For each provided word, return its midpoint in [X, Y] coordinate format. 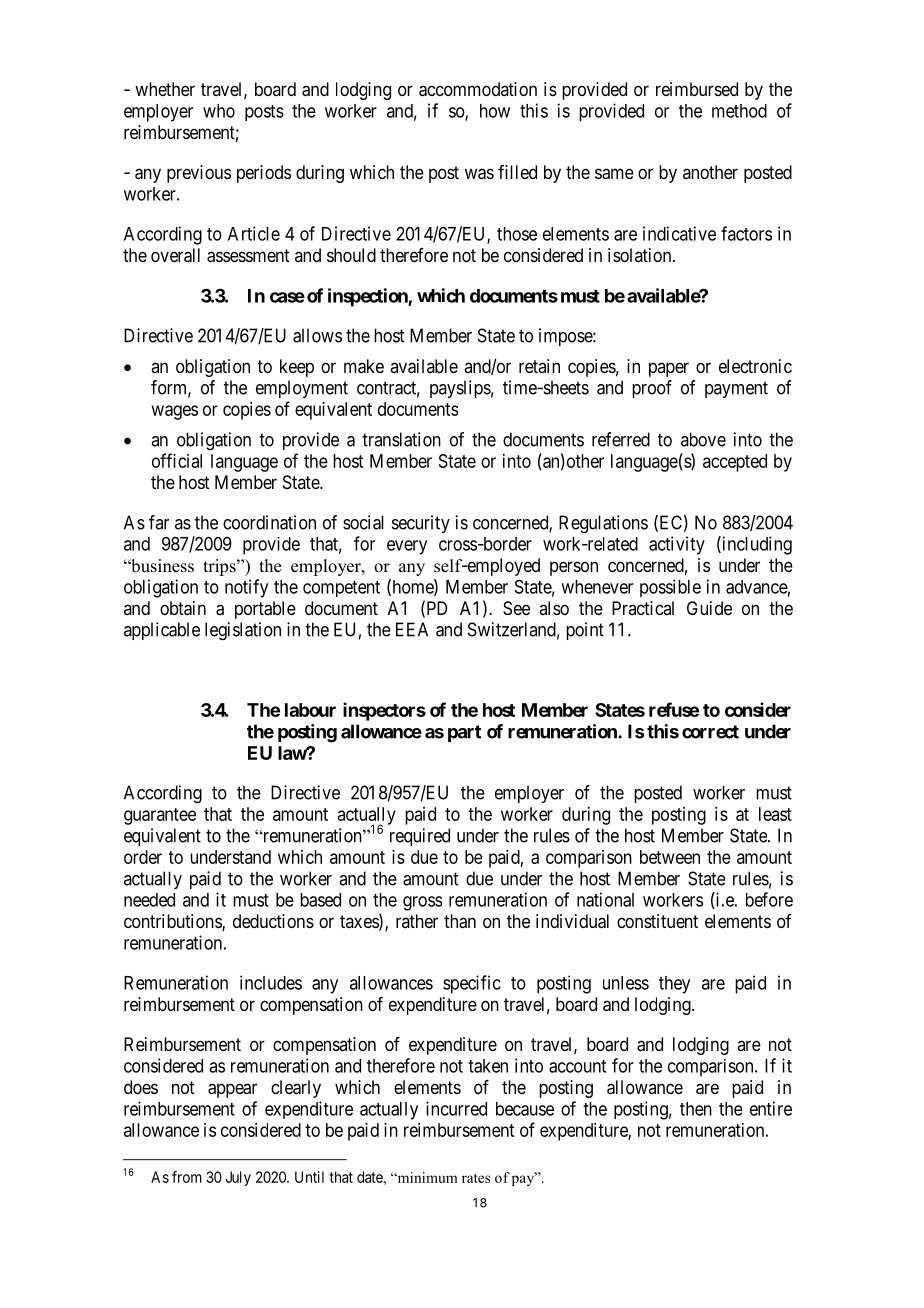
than [460, 921]
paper [669, 369]
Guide [709, 608]
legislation [243, 631]
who [219, 111]
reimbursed [697, 89]
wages [175, 412]
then [696, 1109]
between [670, 857]
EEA [412, 629]
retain [539, 366]
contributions [173, 922]
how [495, 111]
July [238, 1178]
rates [476, 1178]
